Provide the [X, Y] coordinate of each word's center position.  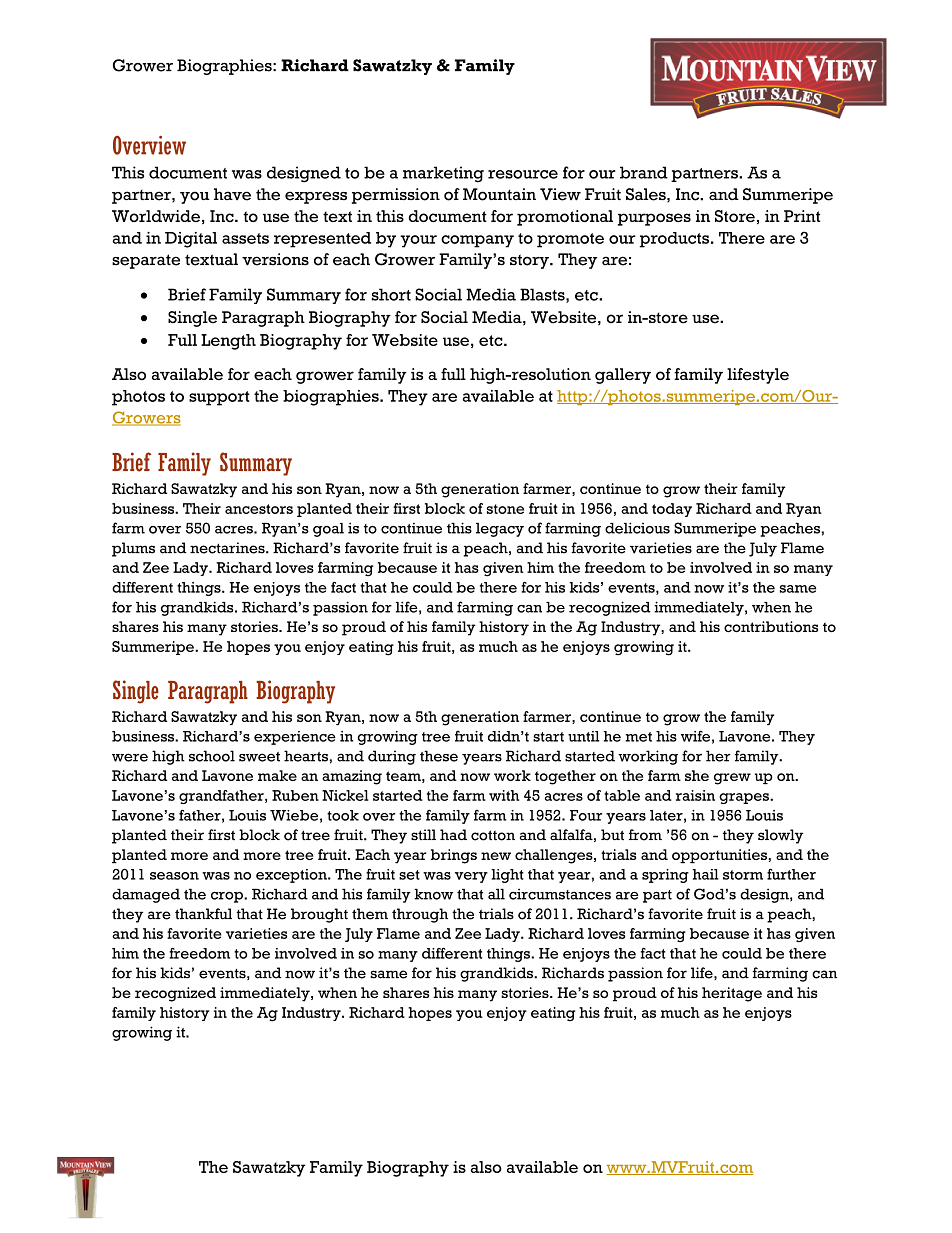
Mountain [499, 194]
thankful [203, 914]
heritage [732, 994]
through [420, 915]
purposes [654, 219]
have [232, 194]
